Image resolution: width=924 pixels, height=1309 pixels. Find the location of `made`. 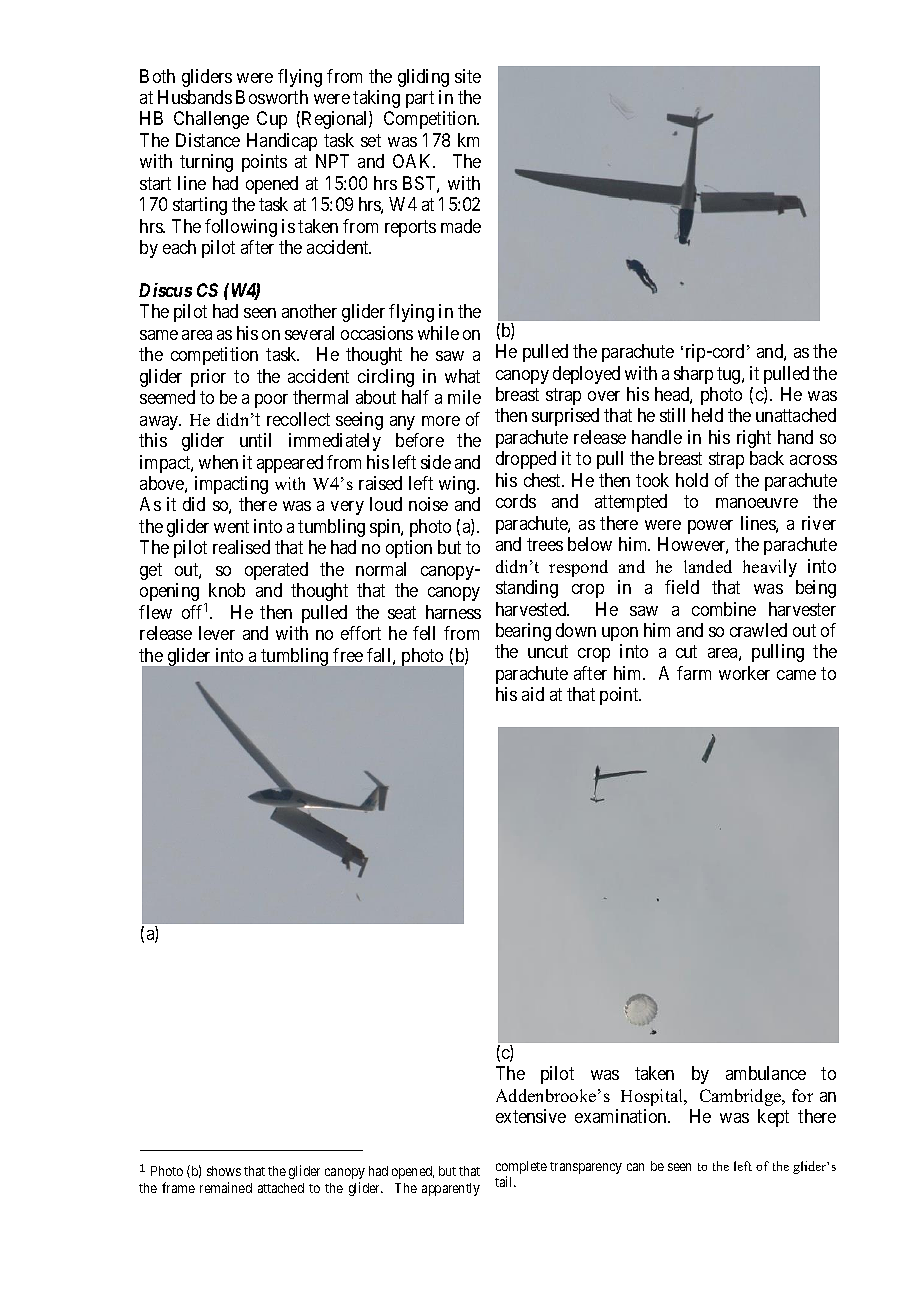

made is located at coordinates (461, 226).
